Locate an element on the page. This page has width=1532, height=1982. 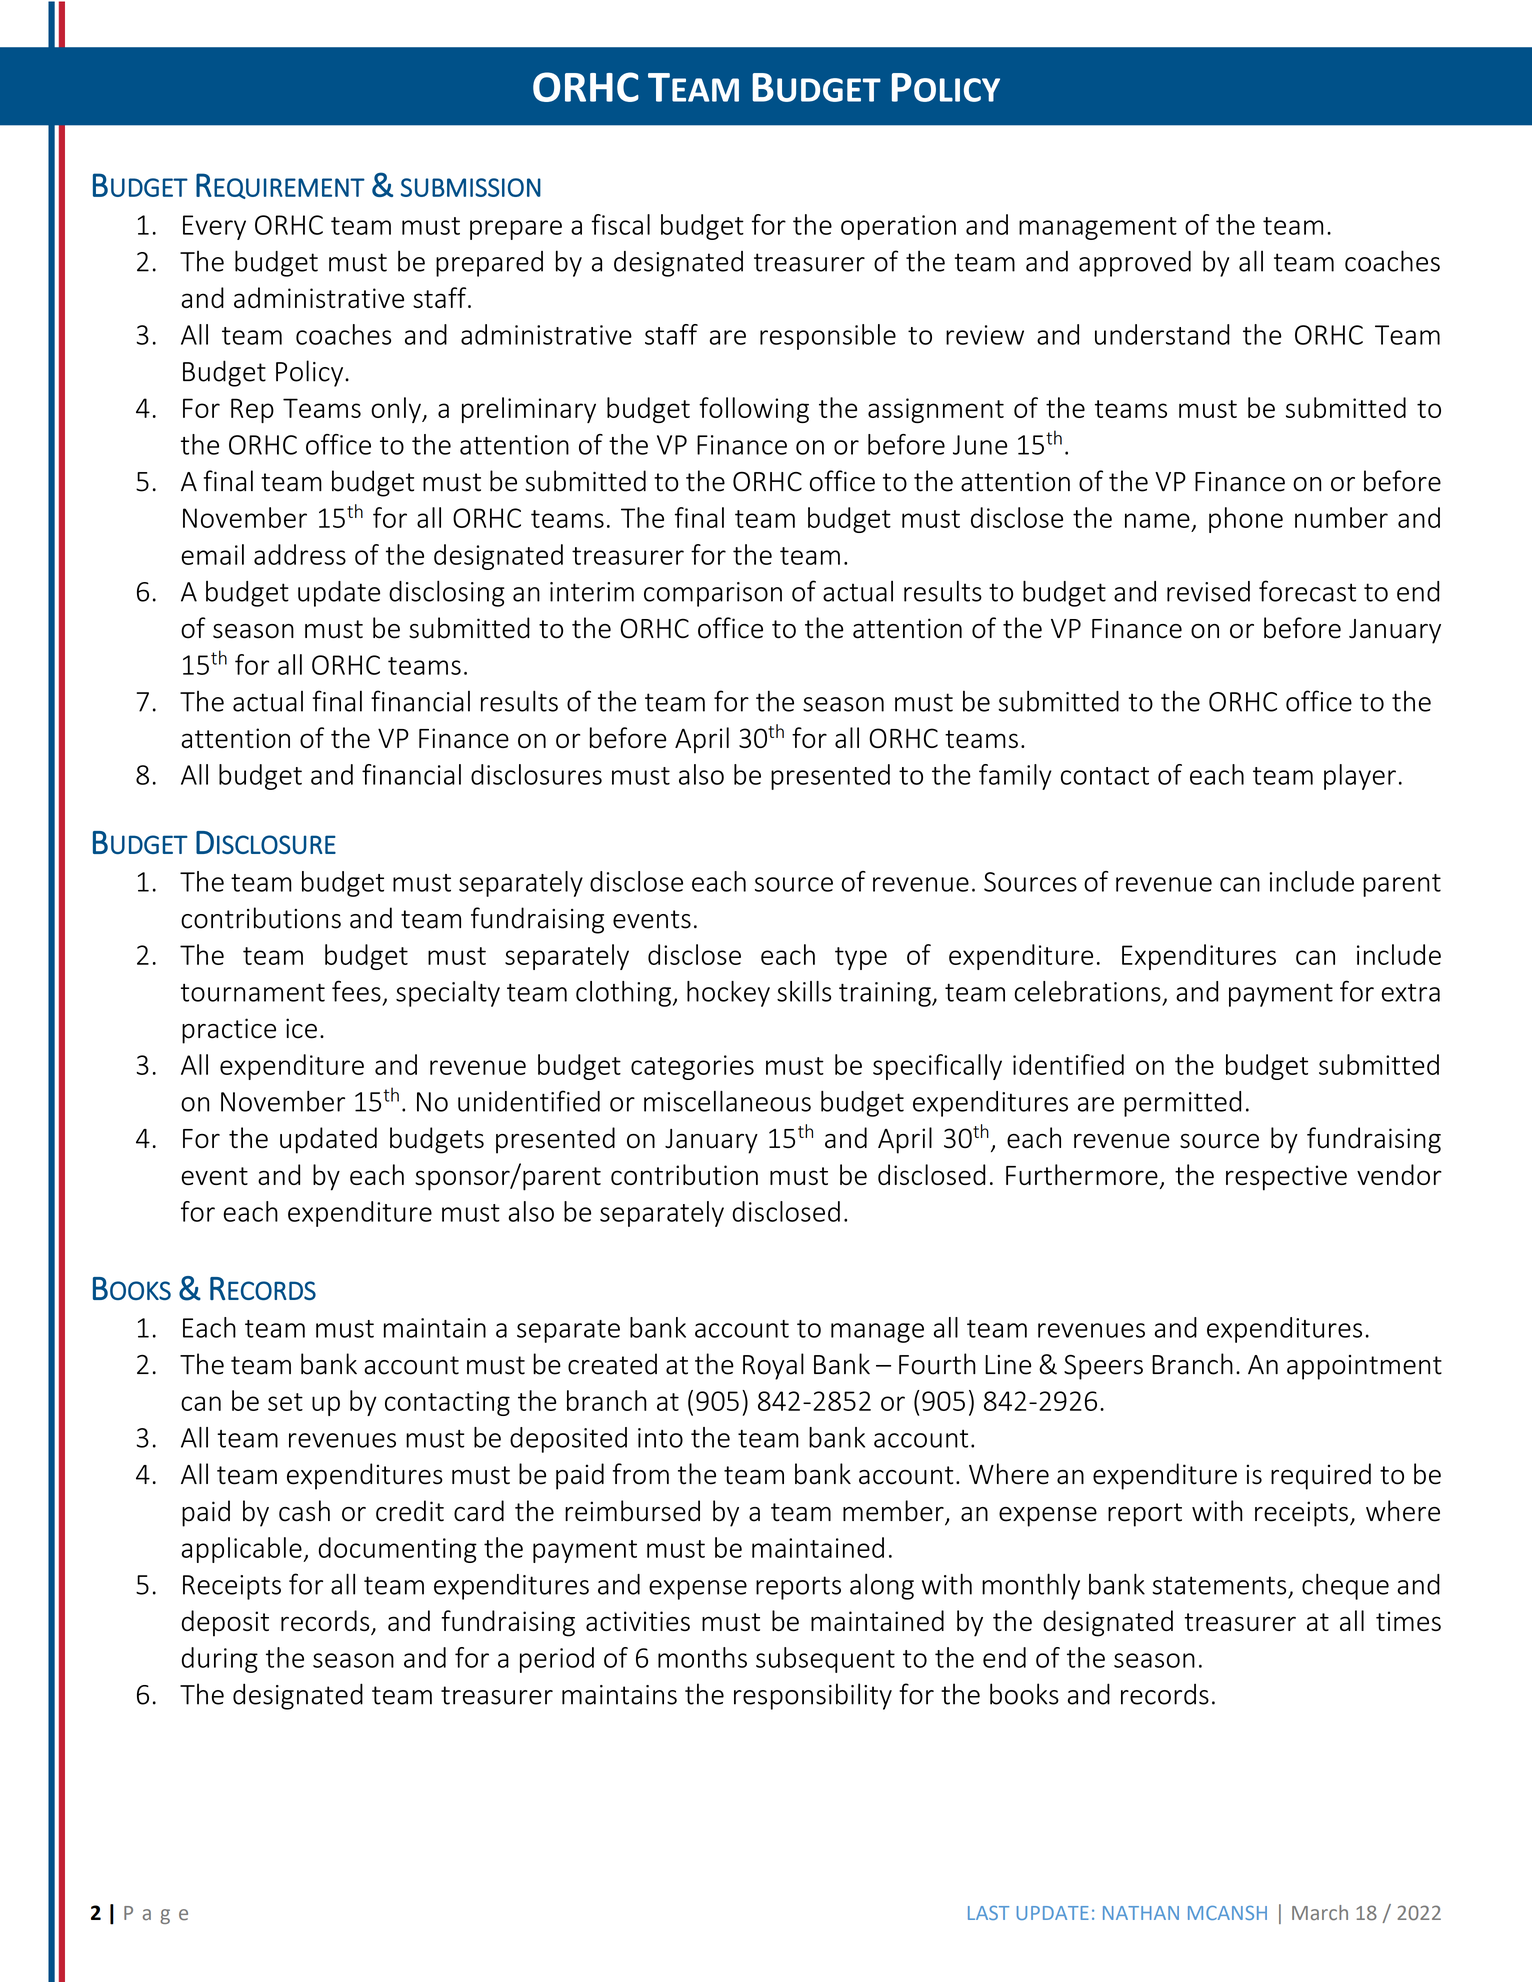
fees is located at coordinates (356, 991).
